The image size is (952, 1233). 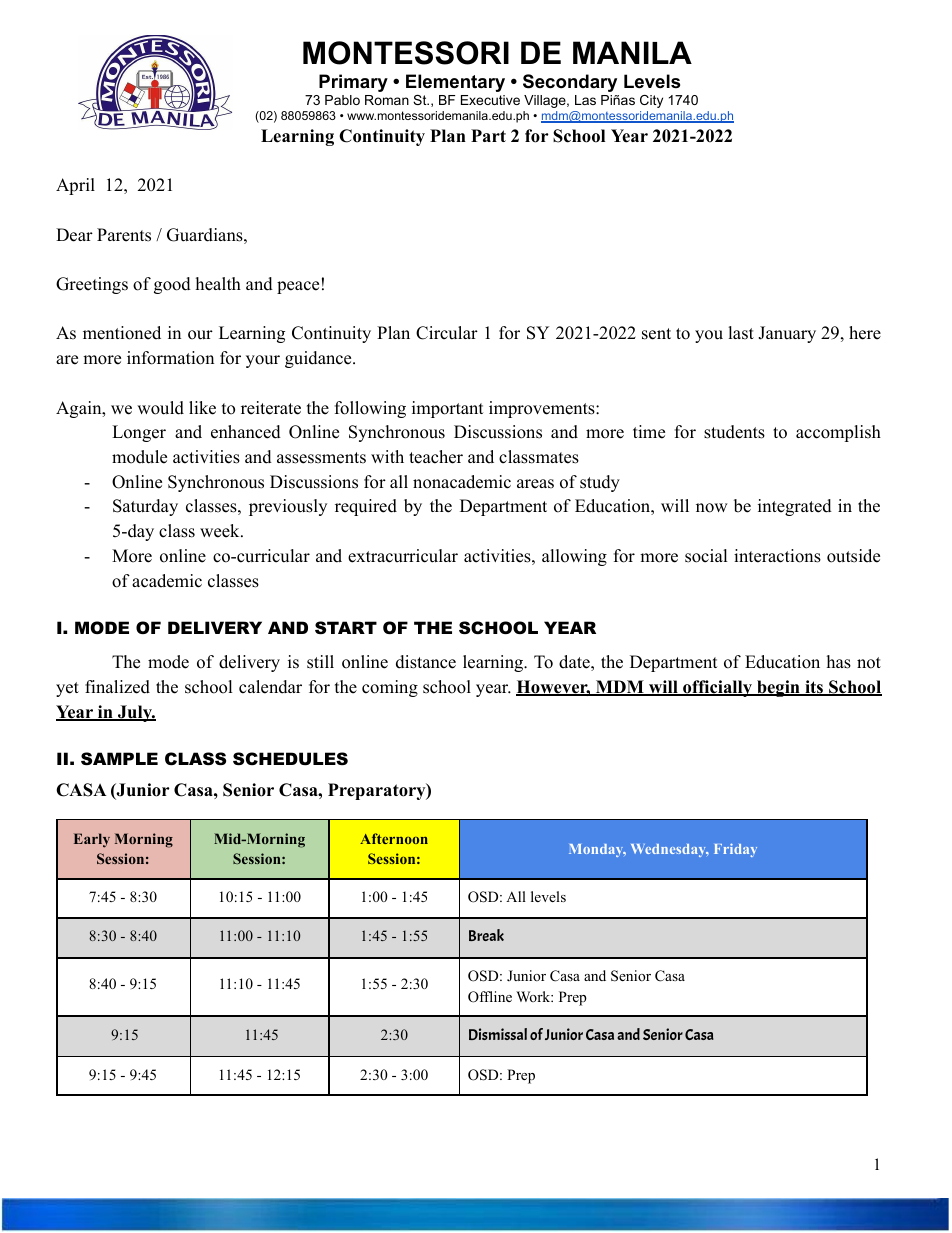 What do you see at coordinates (75, 186) in the screenshot?
I see `April` at bounding box center [75, 186].
